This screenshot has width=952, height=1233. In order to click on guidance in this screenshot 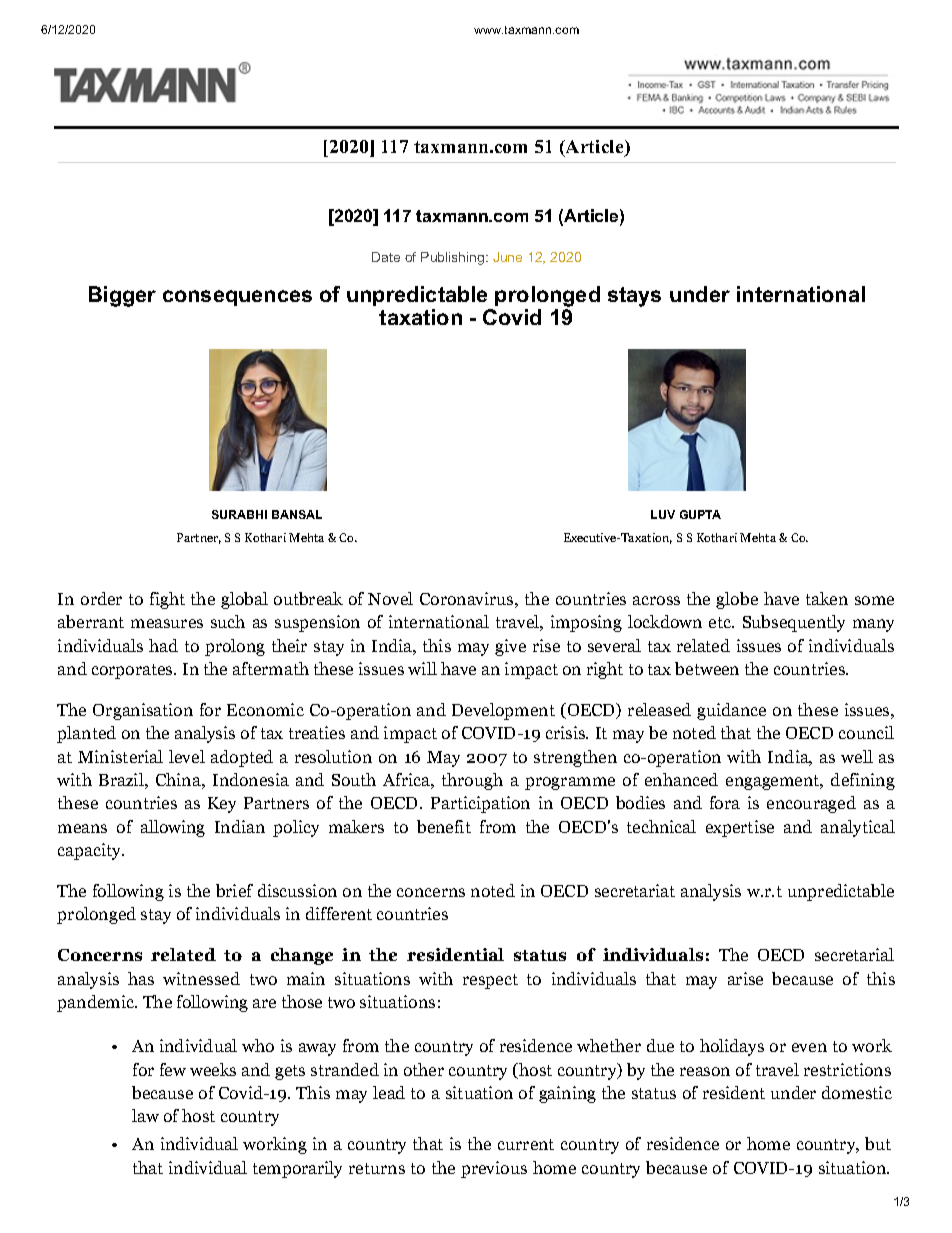, I will do `click(731, 711)`.
